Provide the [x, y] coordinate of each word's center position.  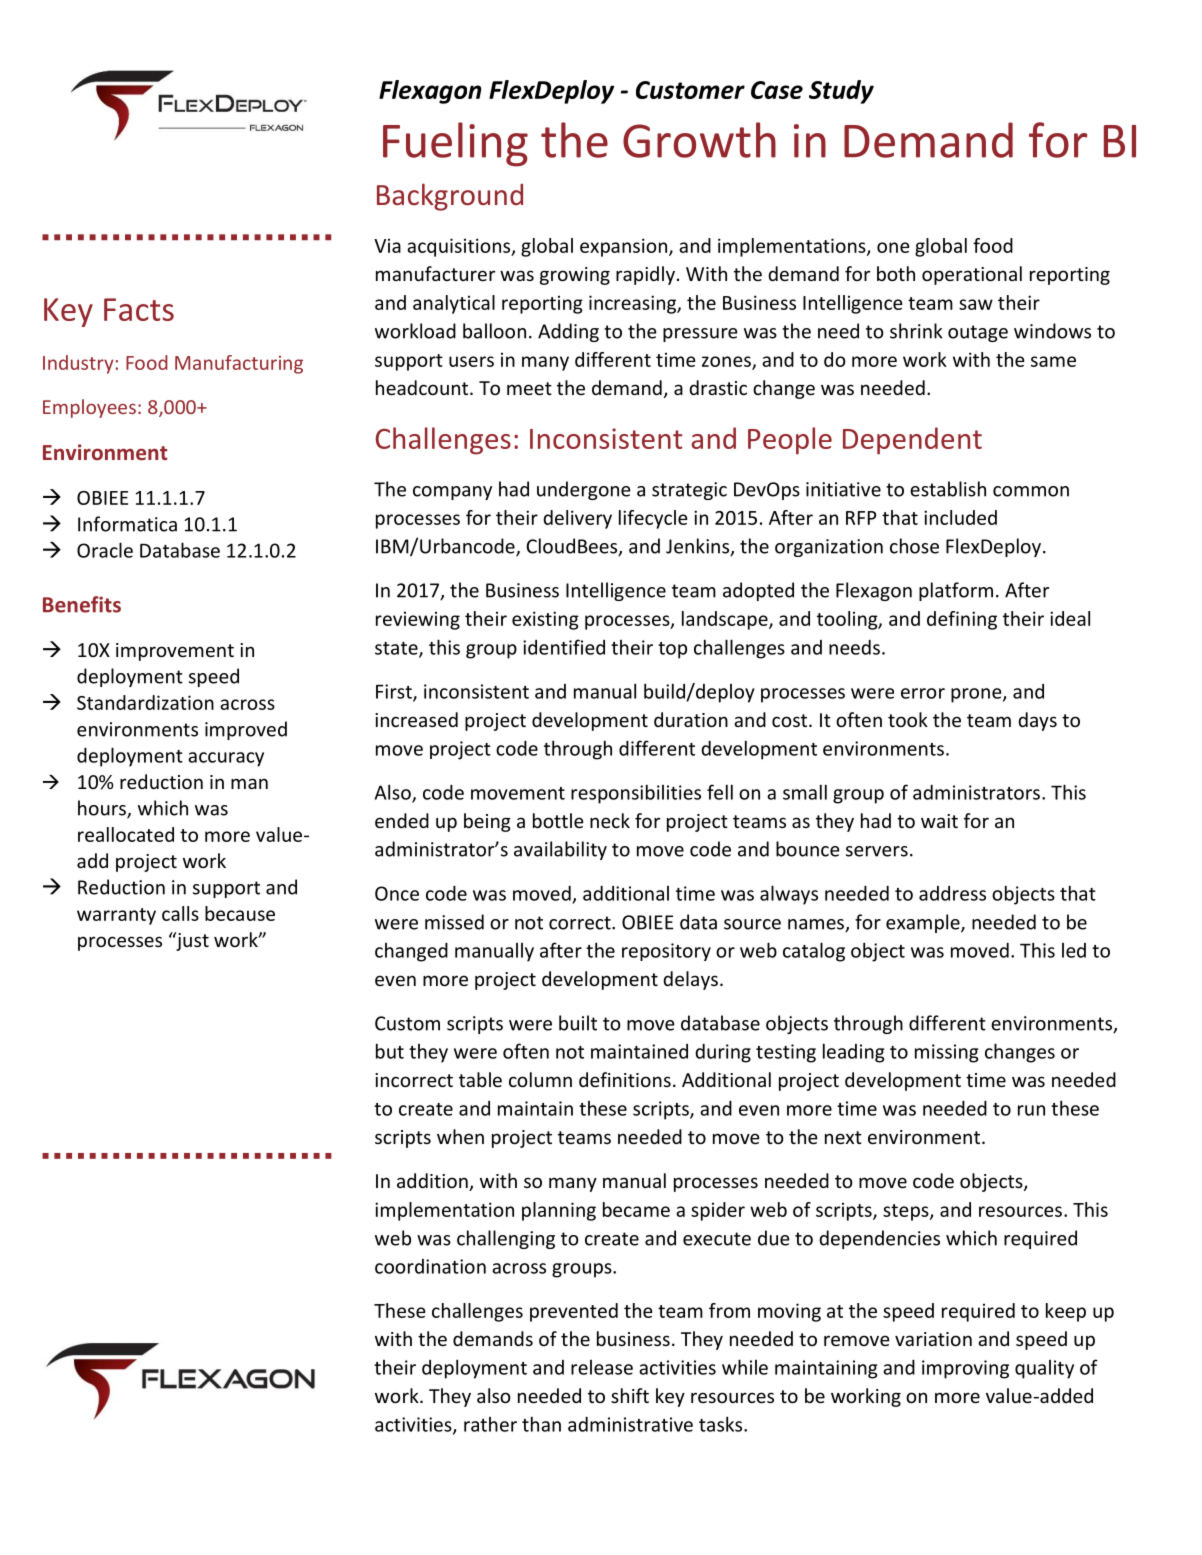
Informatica [127, 524]
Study [841, 92]
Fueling [455, 144]
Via [387, 246]
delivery [577, 519]
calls [180, 913]
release [602, 1367]
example [924, 923]
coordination [430, 1266]
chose [914, 546]
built [578, 1023]
